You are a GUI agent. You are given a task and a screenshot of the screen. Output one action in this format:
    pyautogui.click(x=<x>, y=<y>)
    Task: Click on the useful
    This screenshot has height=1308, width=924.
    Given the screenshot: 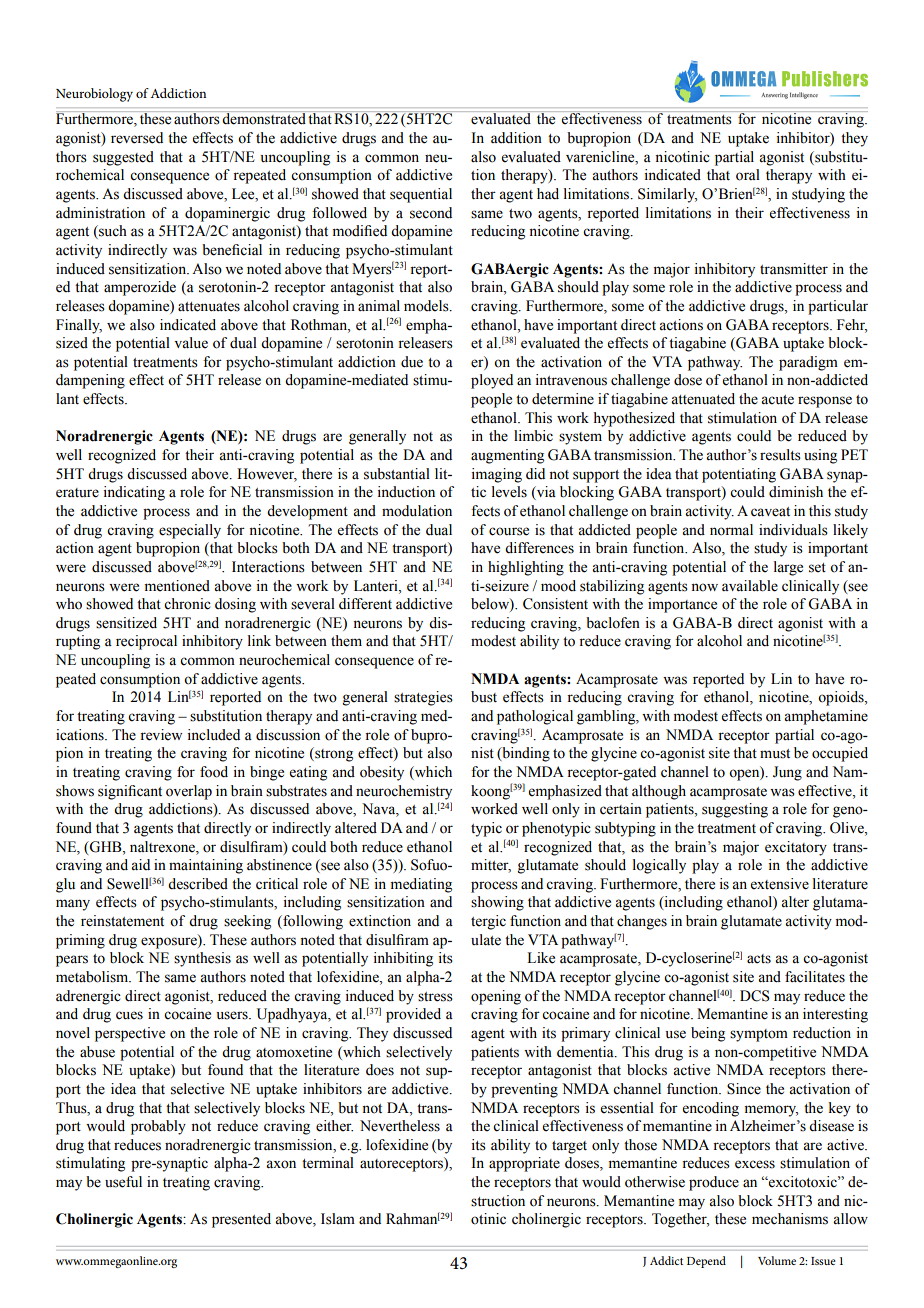 What is the action you would take?
    pyautogui.click(x=123, y=1182)
